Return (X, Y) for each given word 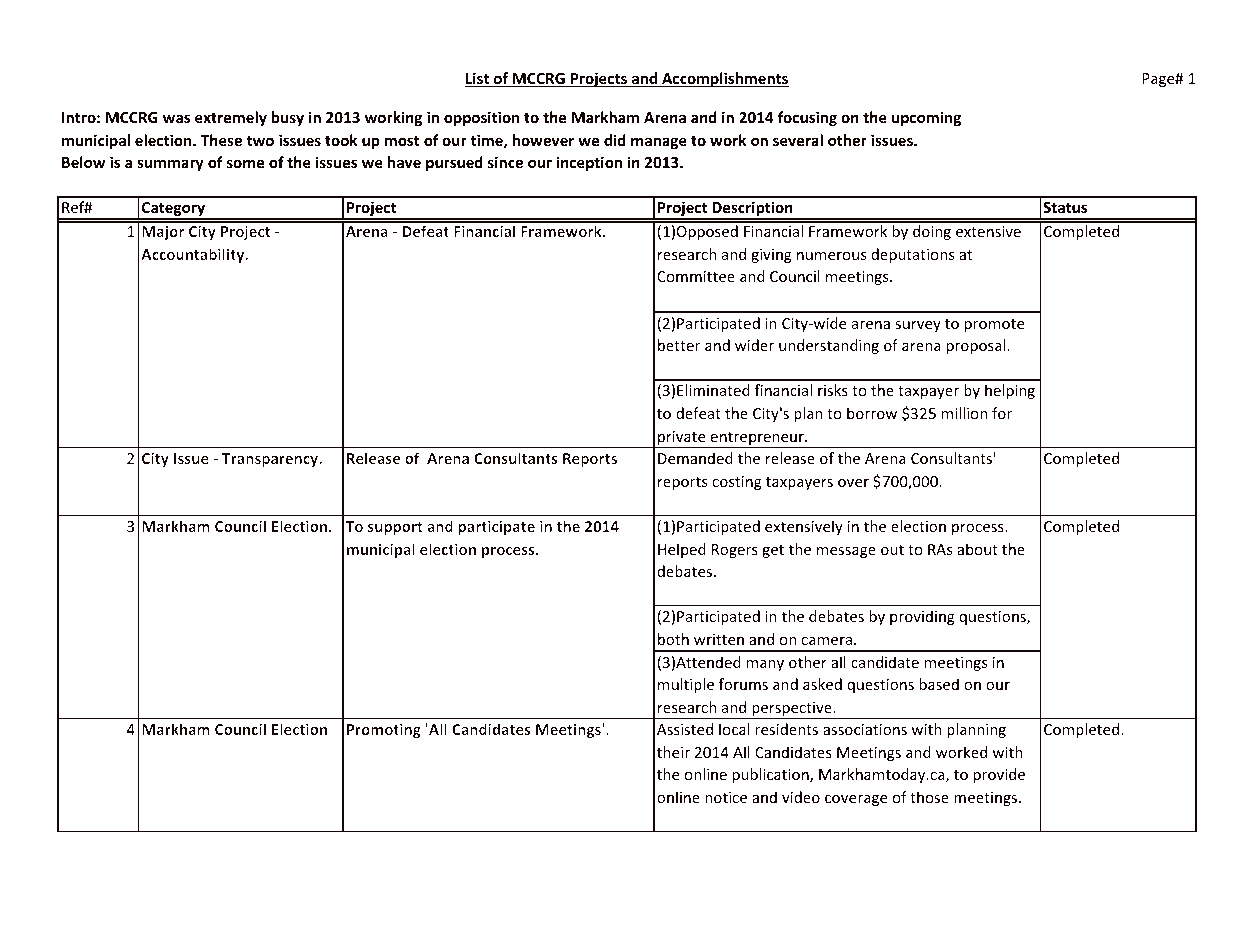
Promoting (384, 730)
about (977, 549)
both (673, 639)
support (395, 528)
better (679, 345)
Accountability (194, 255)
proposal (975, 346)
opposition (482, 118)
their (673, 752)
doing (932, 232)
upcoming (926, 118)
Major (163, 232)
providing (922, 617)
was (176, 118)
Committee (696, 276)
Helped (682, 550)
